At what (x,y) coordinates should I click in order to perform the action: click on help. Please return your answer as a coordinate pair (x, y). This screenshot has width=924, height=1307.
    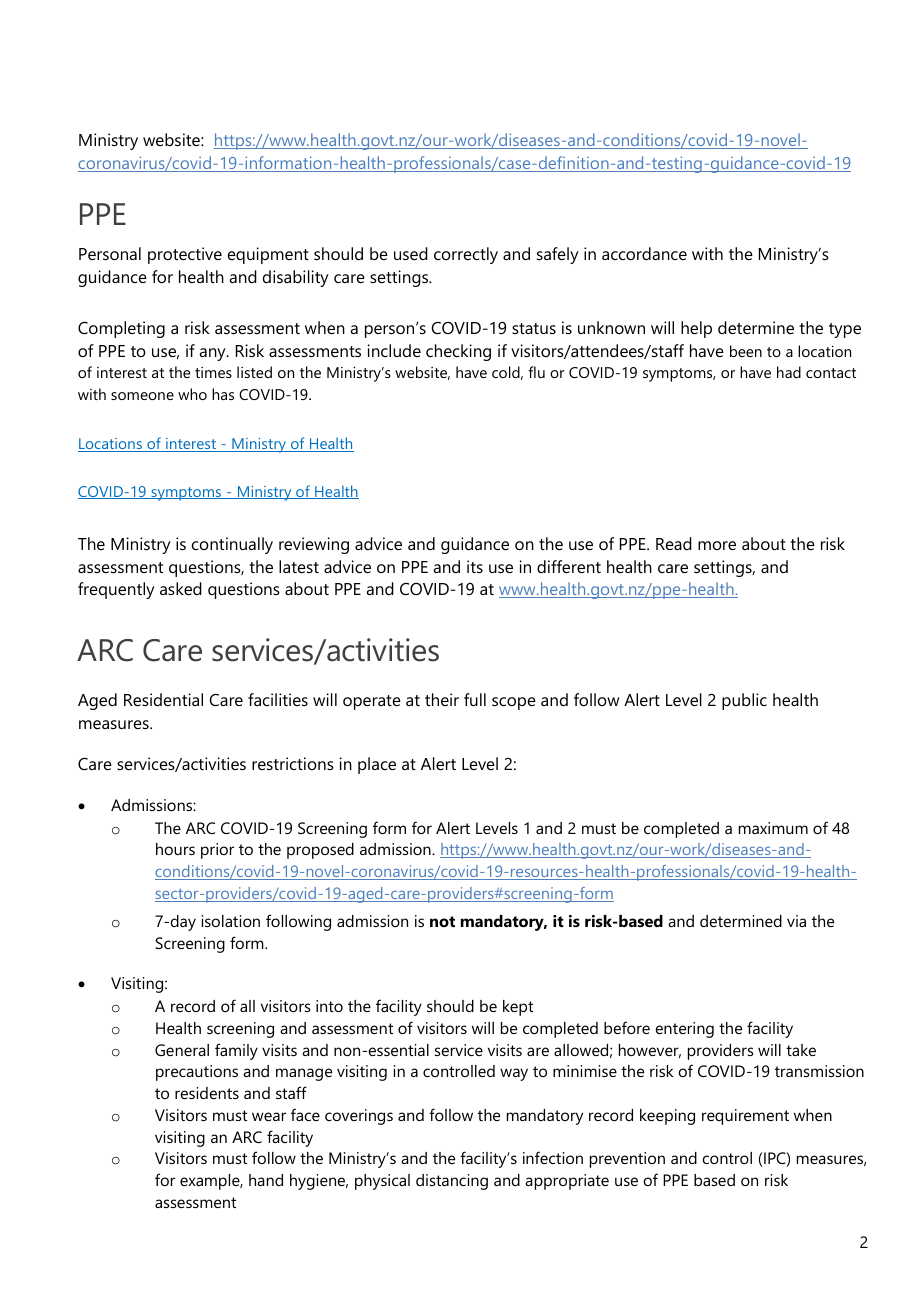
    Looking at the image, I should click on (696, 329).
